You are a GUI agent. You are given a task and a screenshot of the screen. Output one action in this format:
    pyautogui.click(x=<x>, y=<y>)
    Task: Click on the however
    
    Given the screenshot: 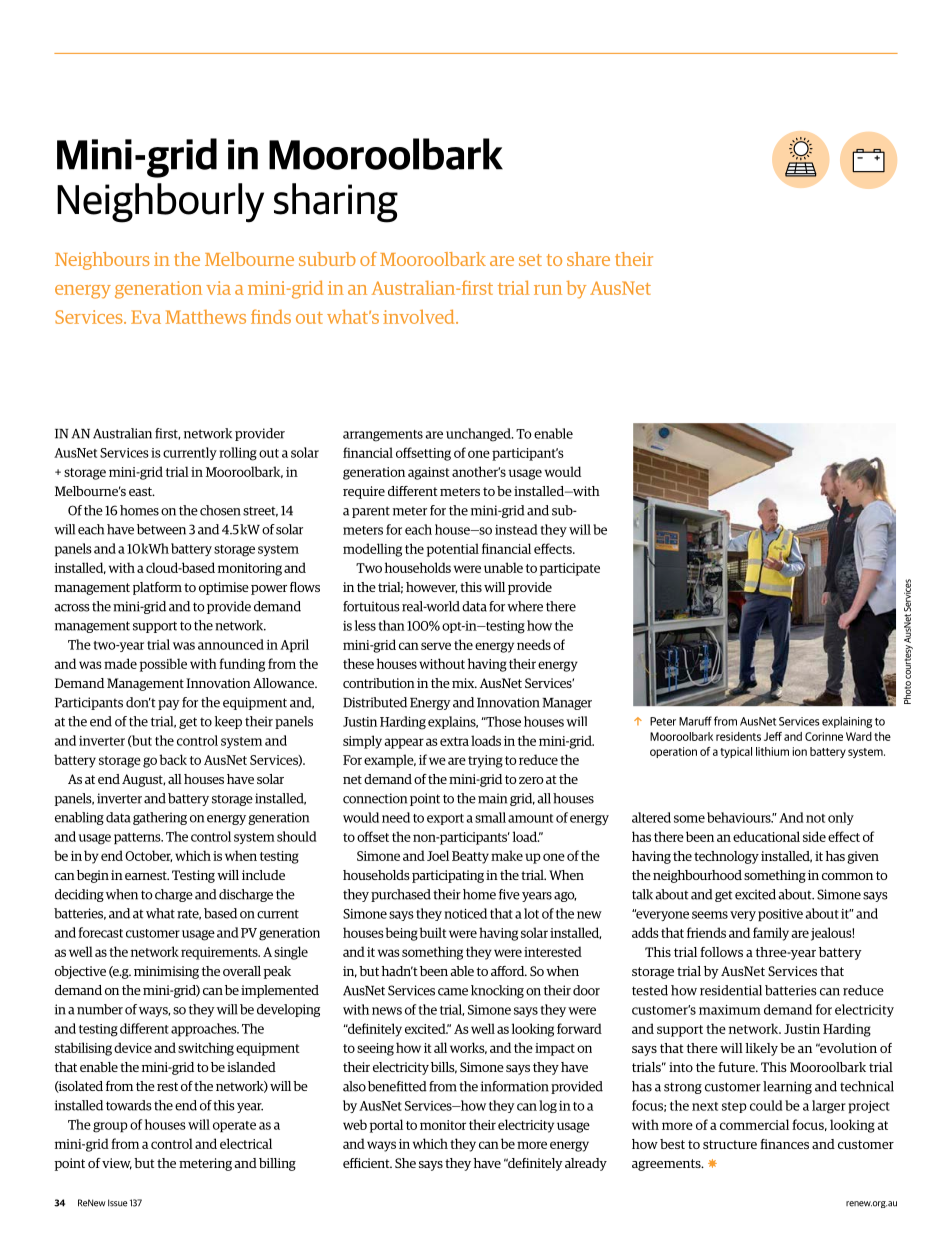 What is the action you would take?
    pyautogui.click(x=431, y=588)
